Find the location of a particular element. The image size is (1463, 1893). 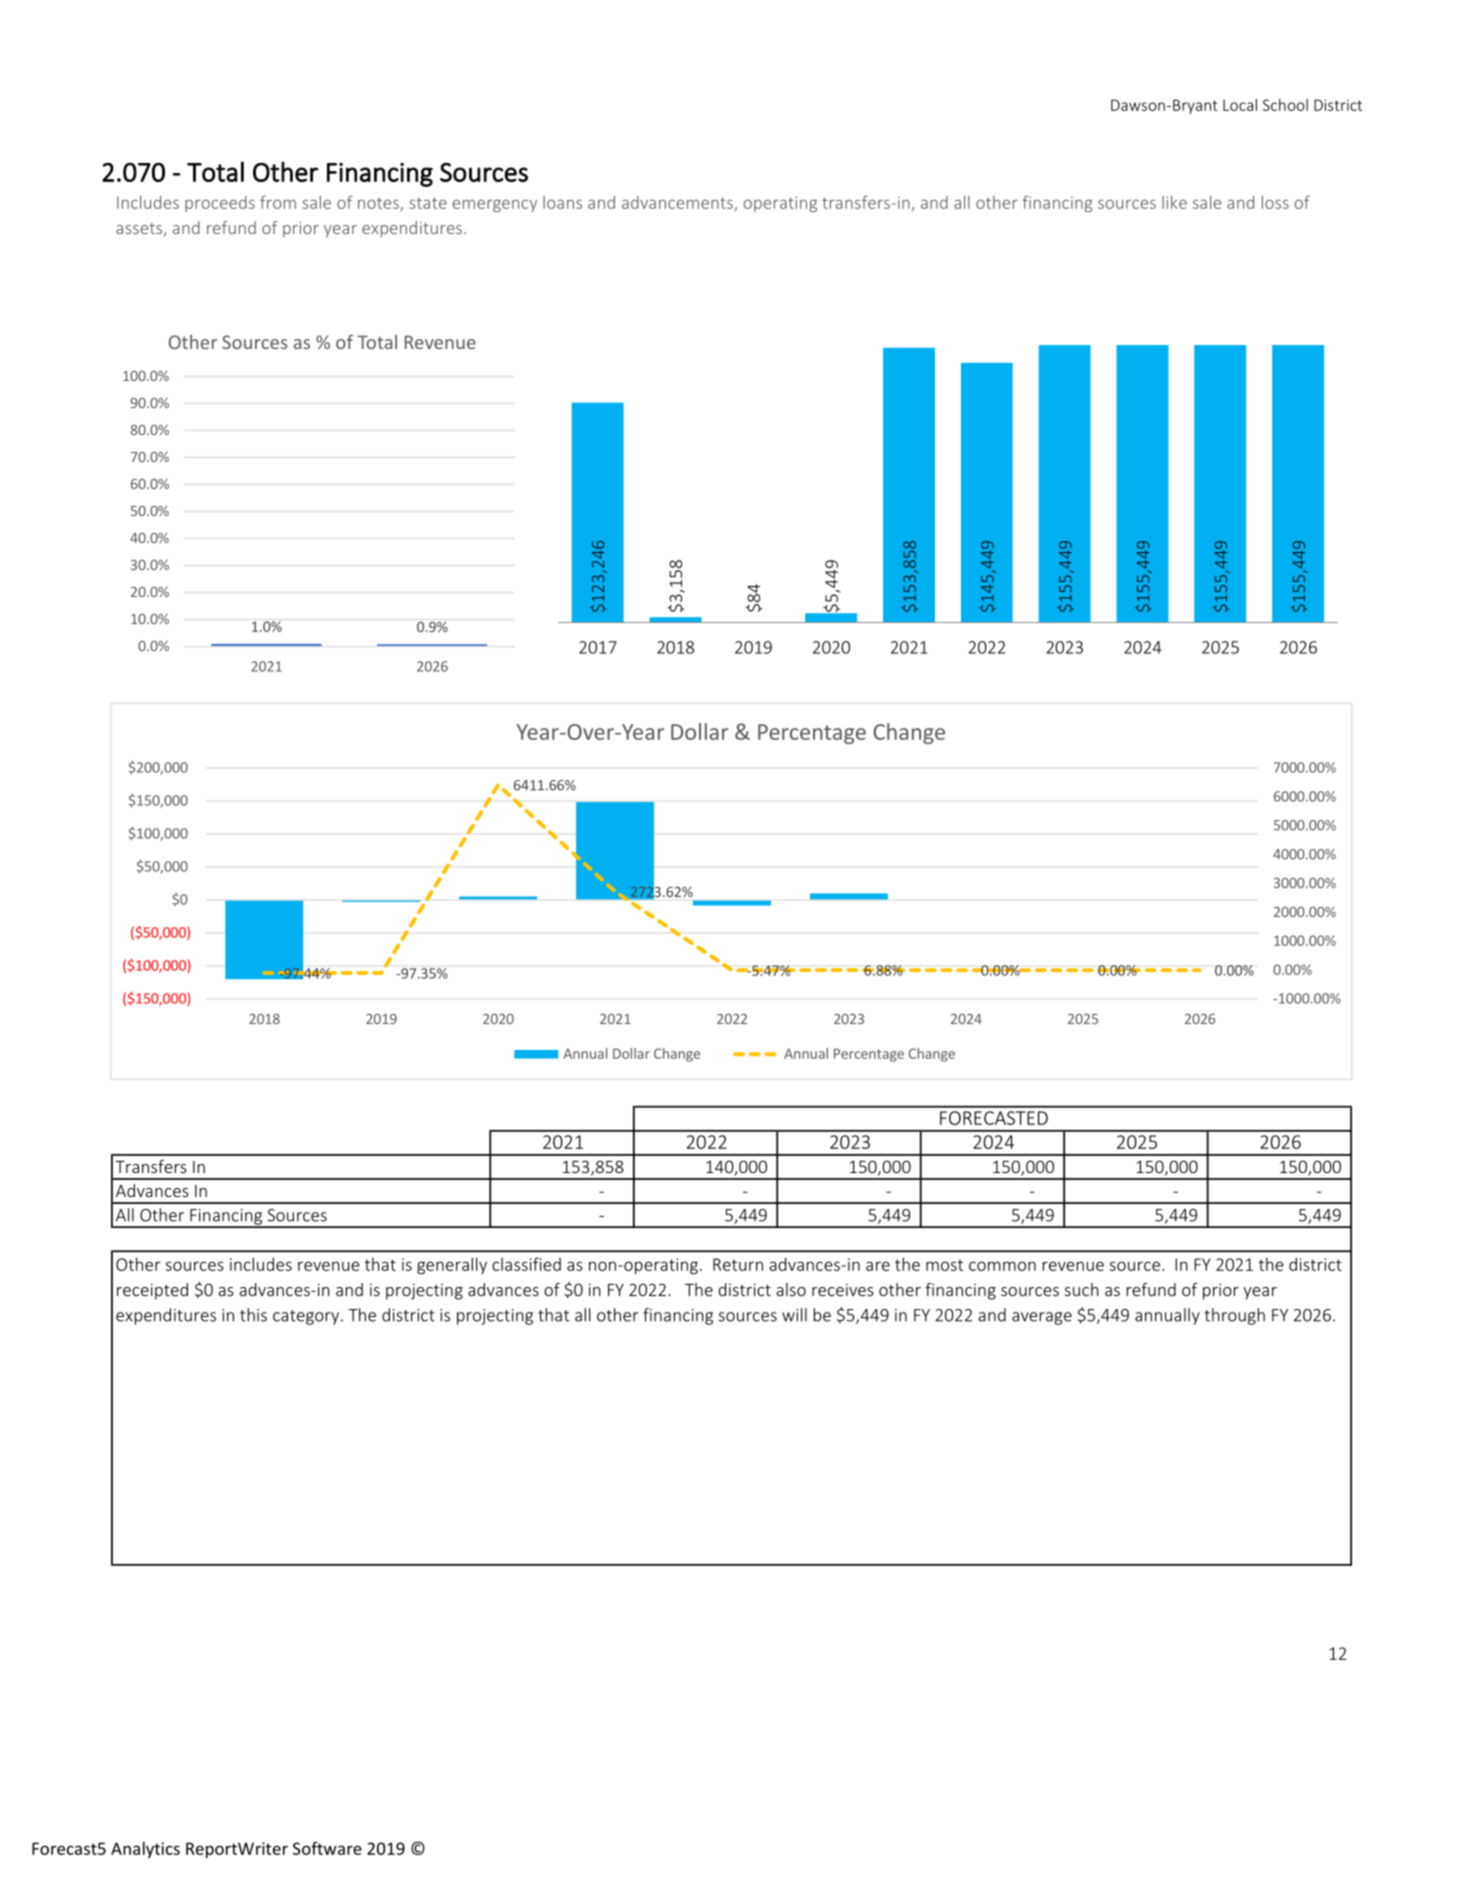

this is located at coordinates (253, 1315).
